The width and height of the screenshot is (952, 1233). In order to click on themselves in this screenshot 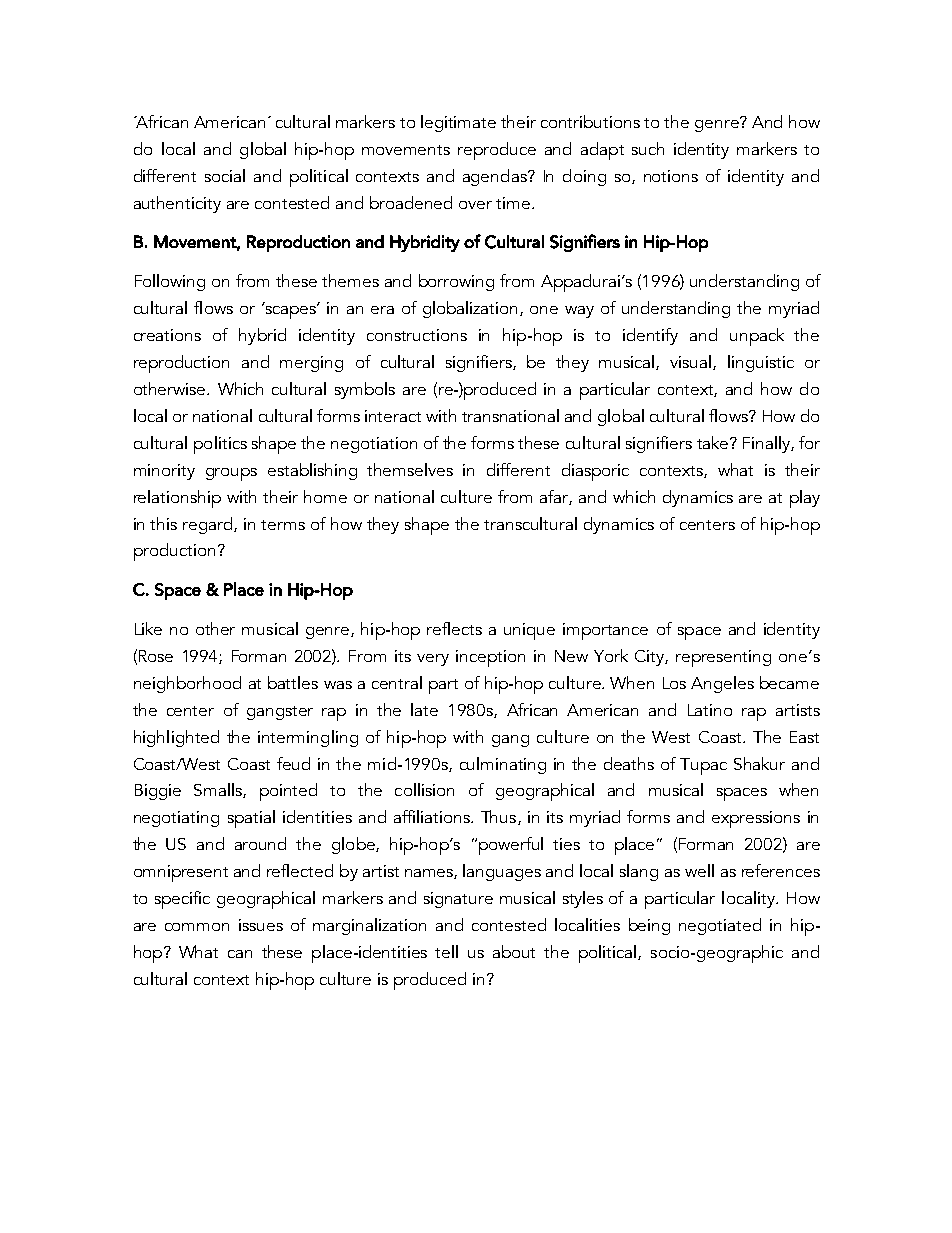, I will do `click(410, 469)`.
